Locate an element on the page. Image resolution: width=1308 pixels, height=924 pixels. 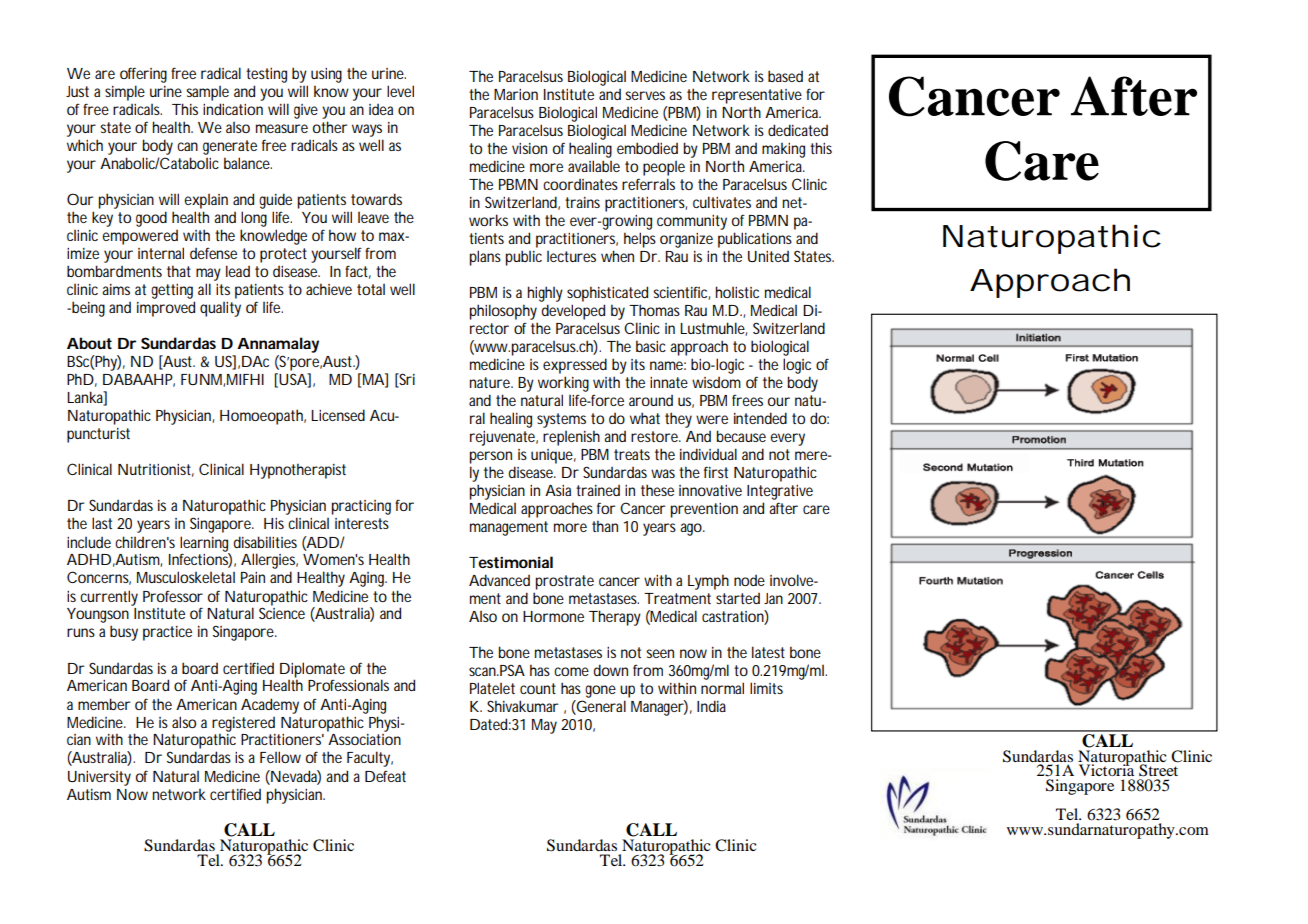
improved is located at coordinates (166, 309).
